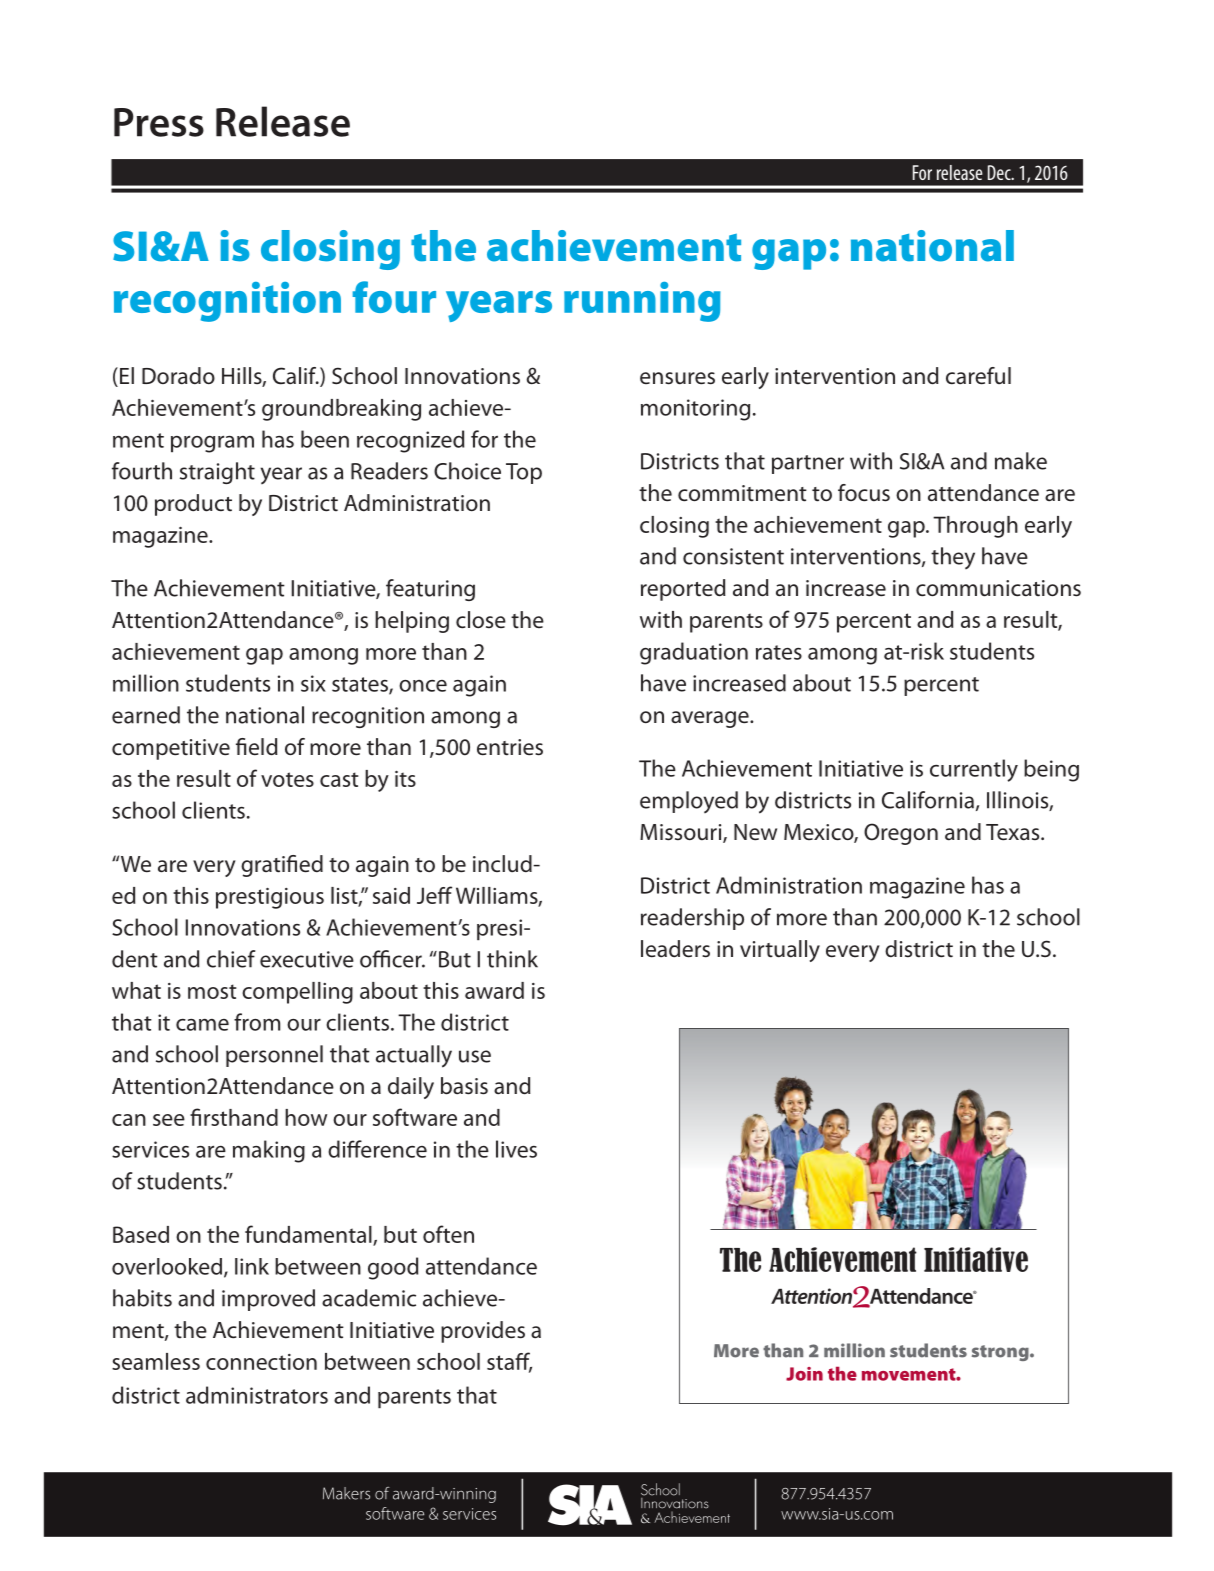  I want to click on entries, so click(510, 747).
